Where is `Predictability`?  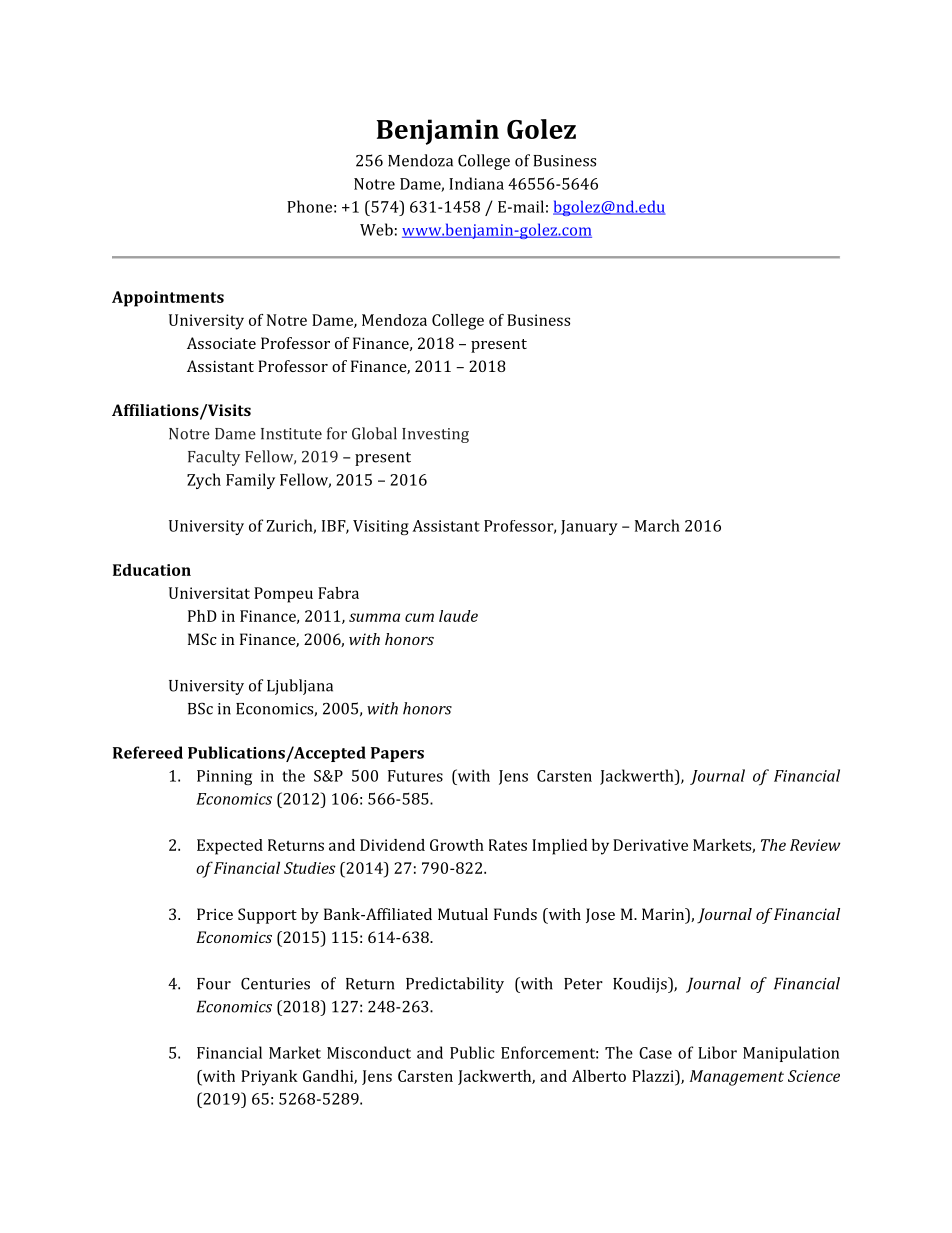 Predictability is located at coordinates (455, 985).
